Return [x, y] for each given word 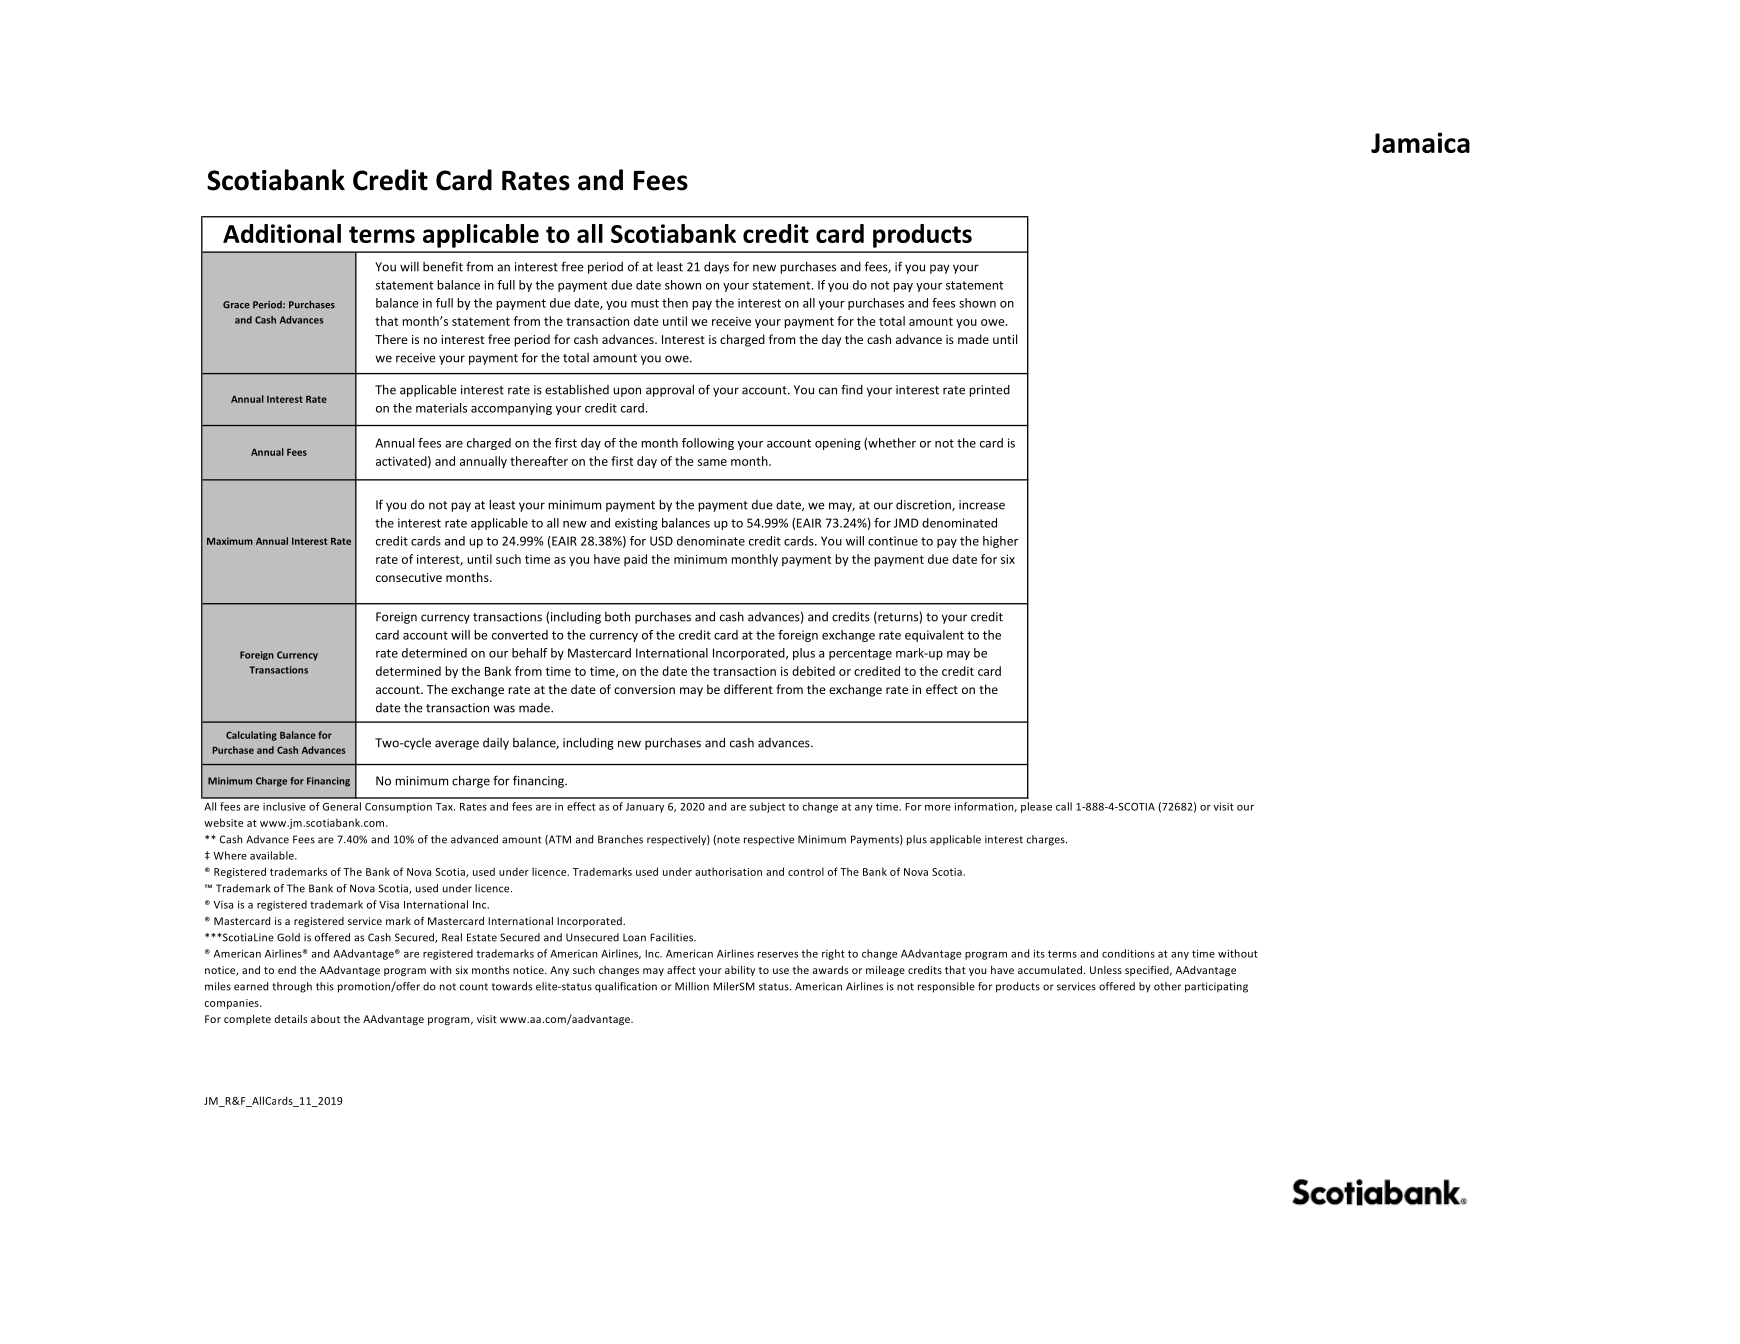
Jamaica [1420, 142]
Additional [282, 233]
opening [838, 444]
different [748, 689]
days [716, 267]
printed [989, 391]
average [457, 745]
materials [441, 408]
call [1064, 806]
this [325, 986]
